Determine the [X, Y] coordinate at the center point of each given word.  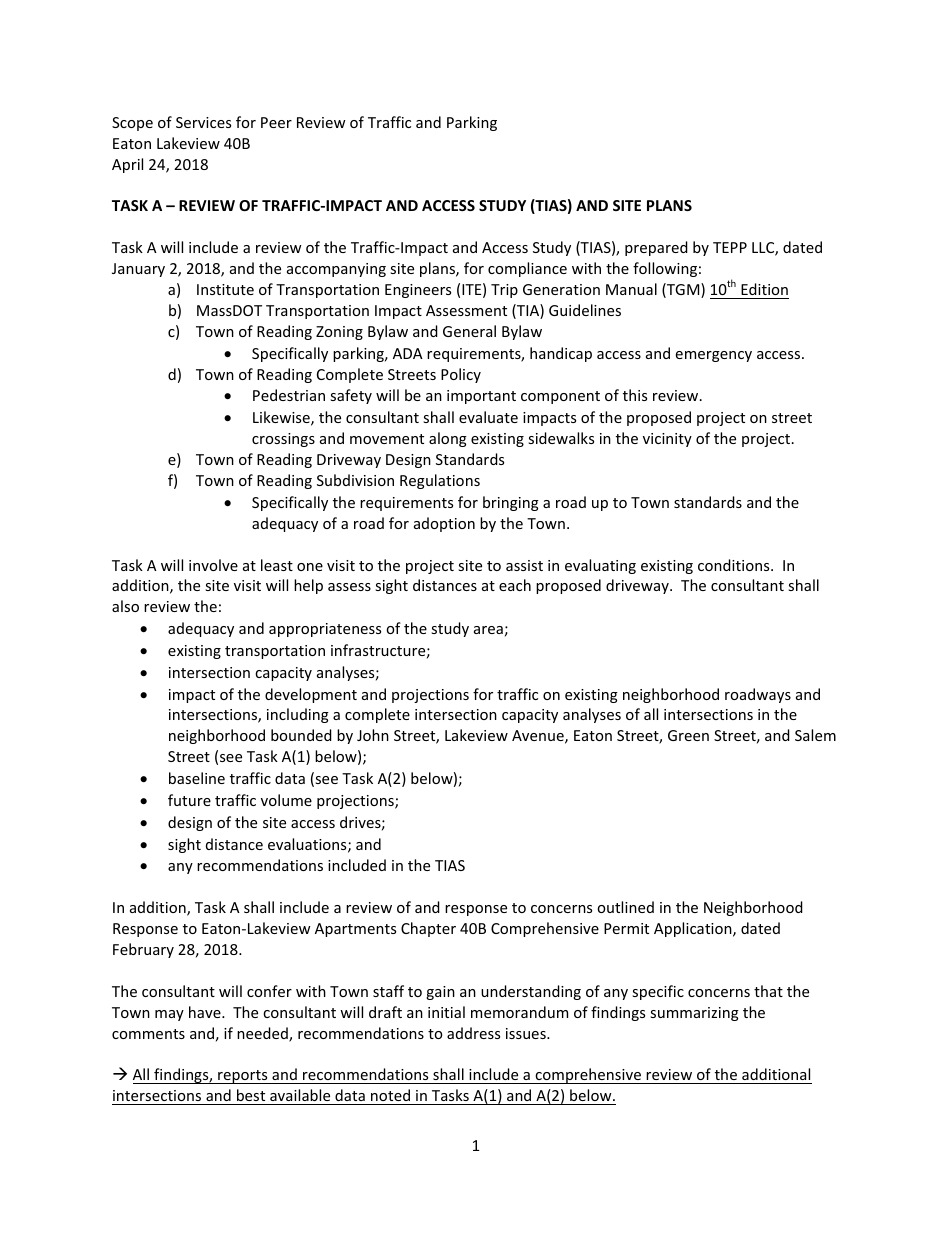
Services [203, 122]
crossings [283, 440]
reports [243, 1077]
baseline [197, 778]
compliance [527, 269]
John [373, 735]
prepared [656, 248]
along [448, 439]
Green [688, 735]
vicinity [667, 440]
